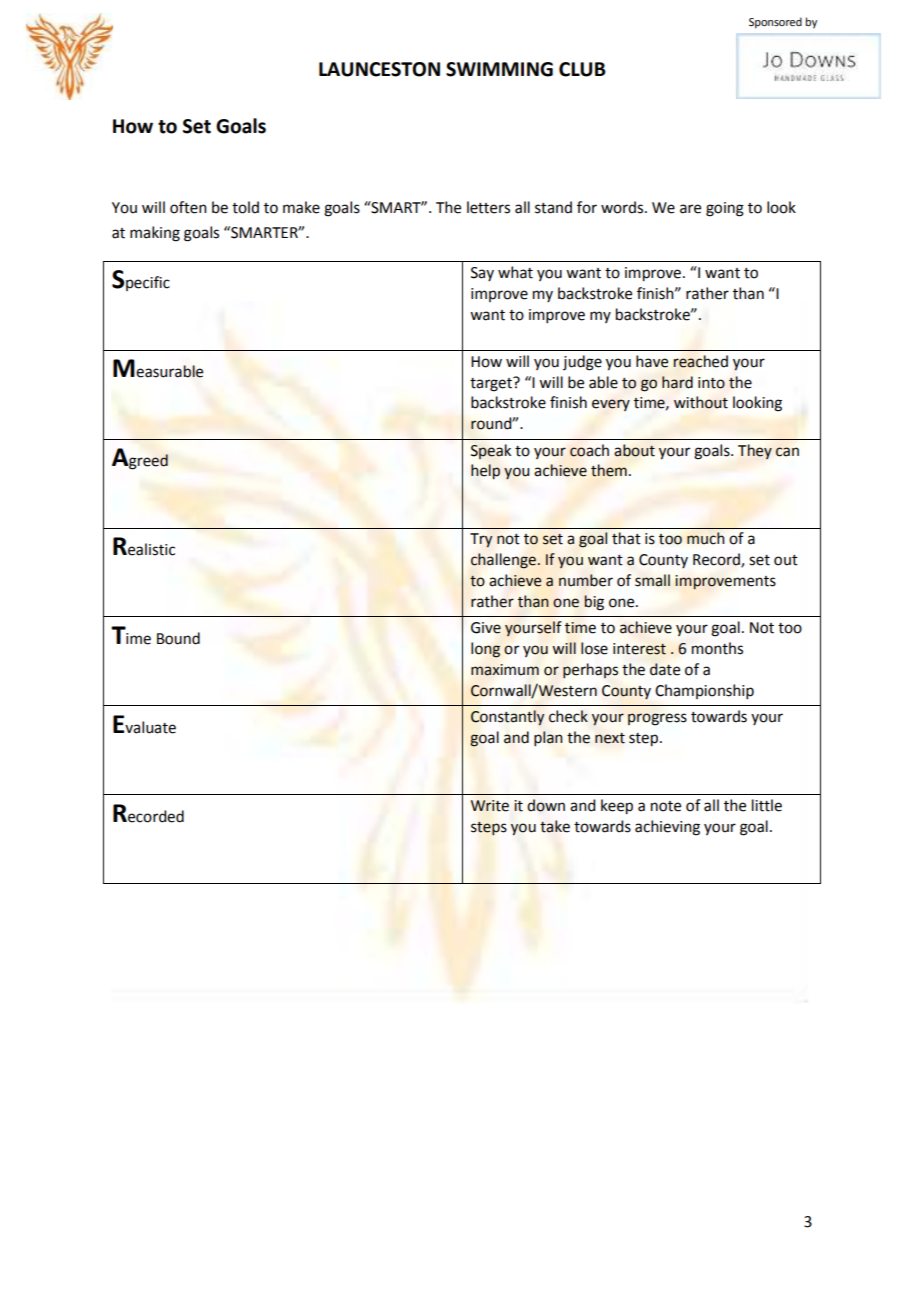 The image size is (924, 1308). Describe the element at coordinates (499, 69) in the image. I see `SWIMMING` at that location.
